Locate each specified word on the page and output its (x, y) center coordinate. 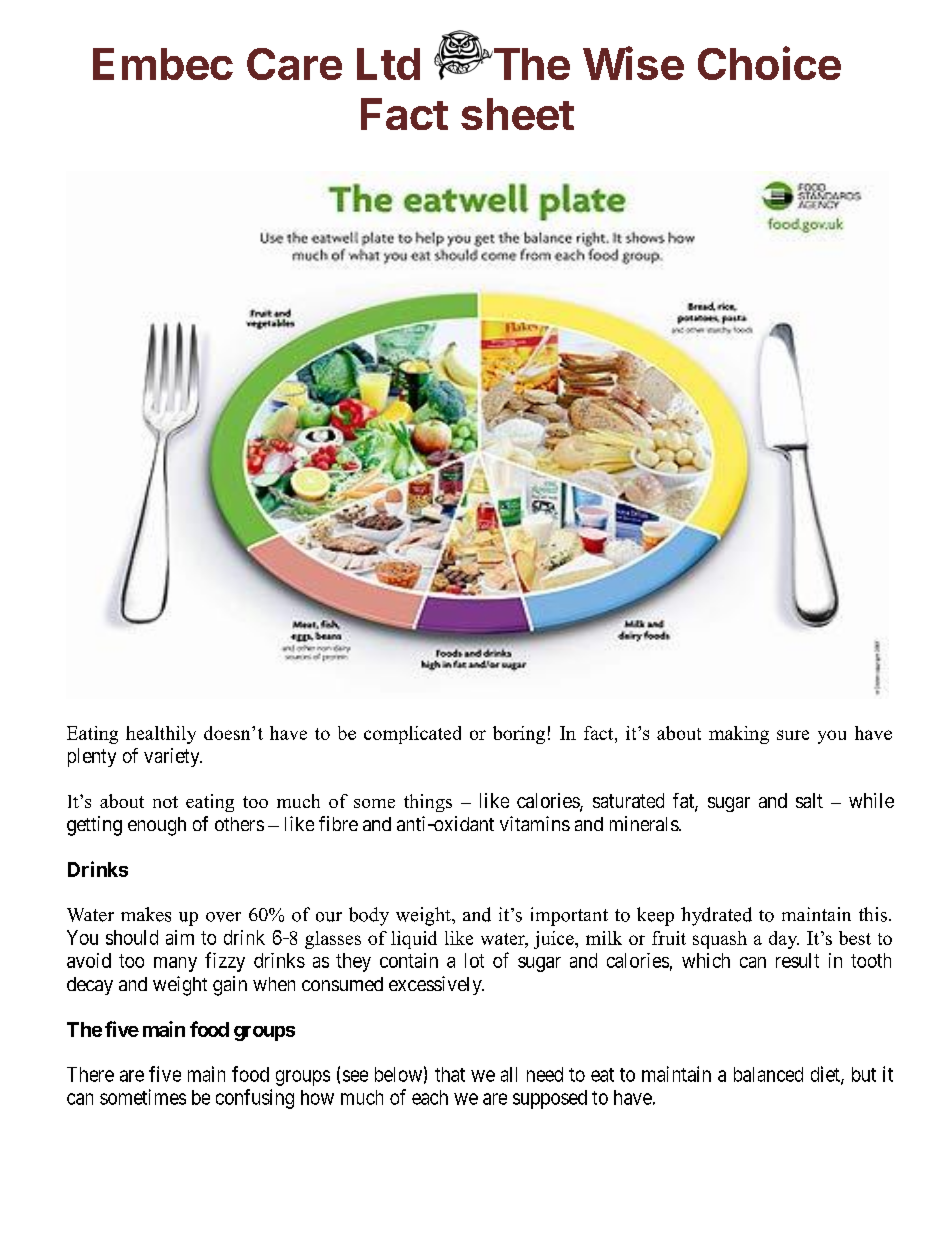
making (739, 735)
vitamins (535, 823)
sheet (517, 114)
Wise (633, 63)
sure (793, 735)
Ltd (388, 64)
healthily (161, 735)
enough (157, 826)
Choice (769, 63)
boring (519, 735)
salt (809, 800)
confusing (255, 1099)
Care (294, 64)
